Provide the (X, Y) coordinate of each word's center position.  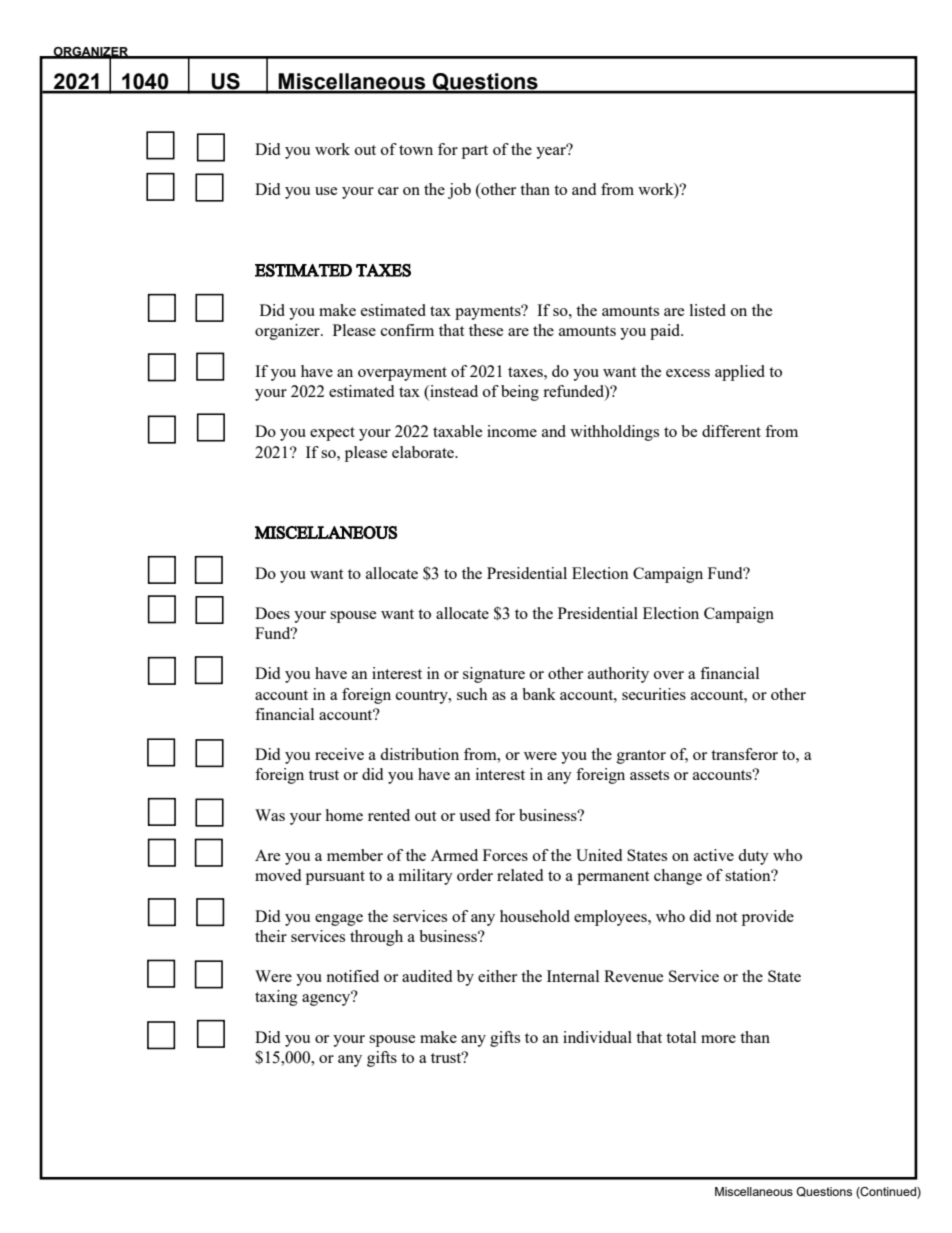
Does (272, 613)
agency (327, 999)
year (552, 152)
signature (494, 675)
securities (654, 694)
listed (708, 310)
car (388, 191)
